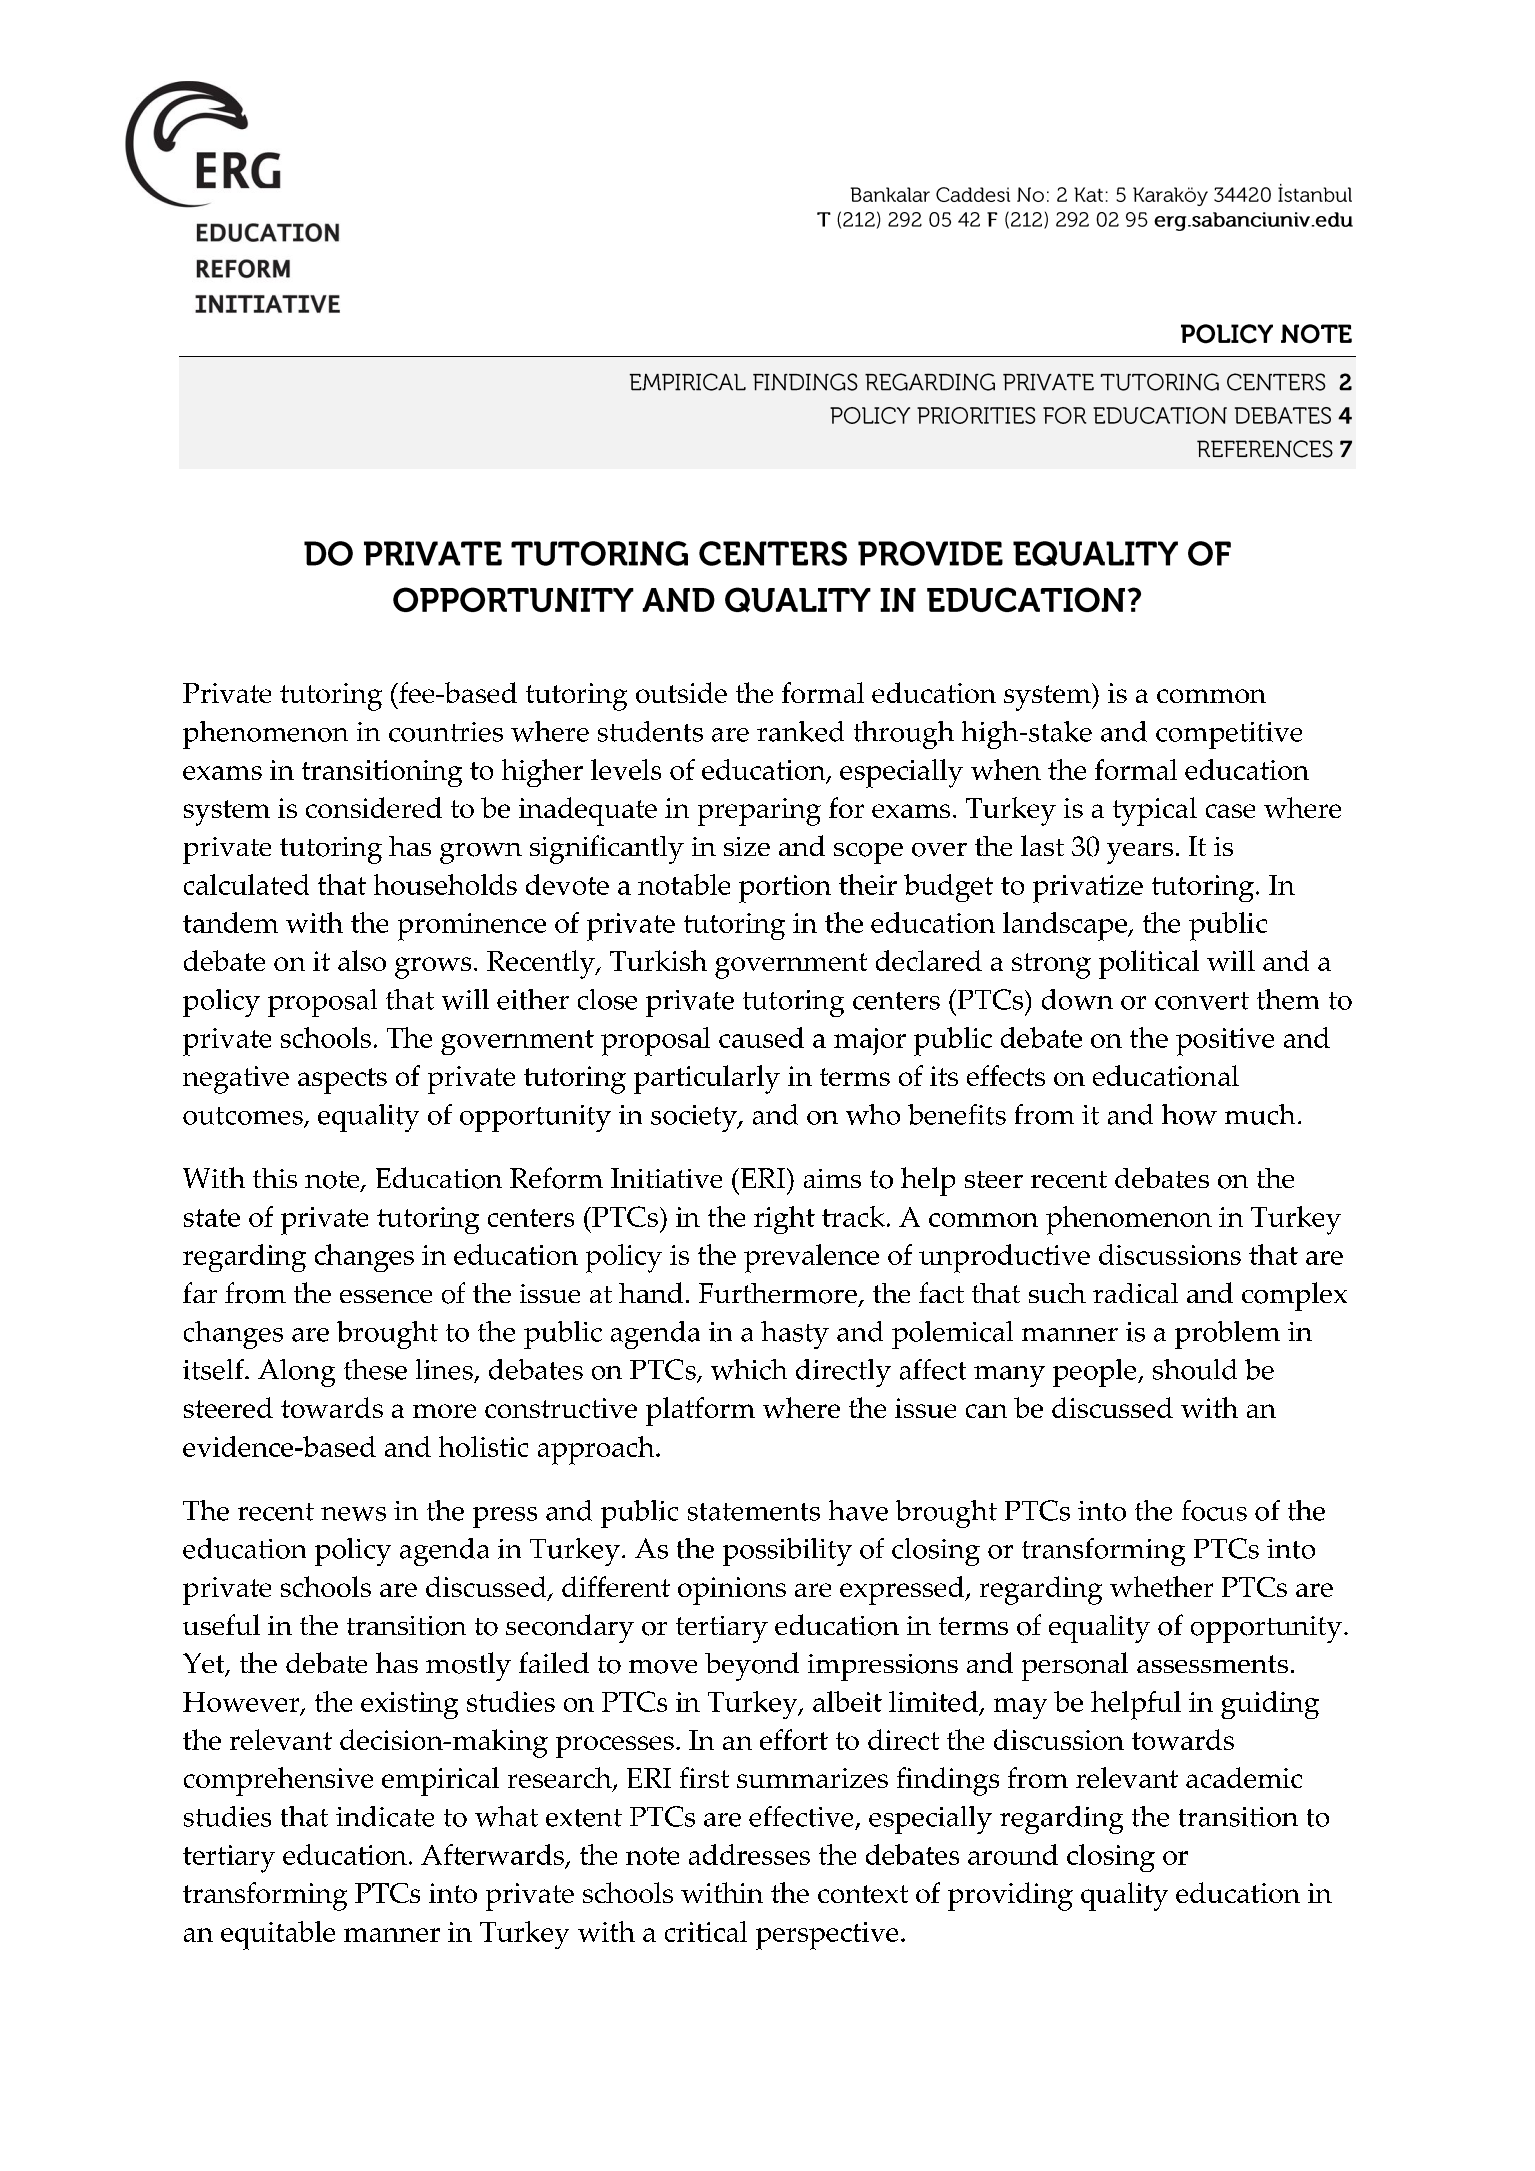 This screenshot has height=2171, width=1535. What do you see at coordinates (800, 731) in the screenshot?
I see `ranked` at bounding box center [800, 731].
